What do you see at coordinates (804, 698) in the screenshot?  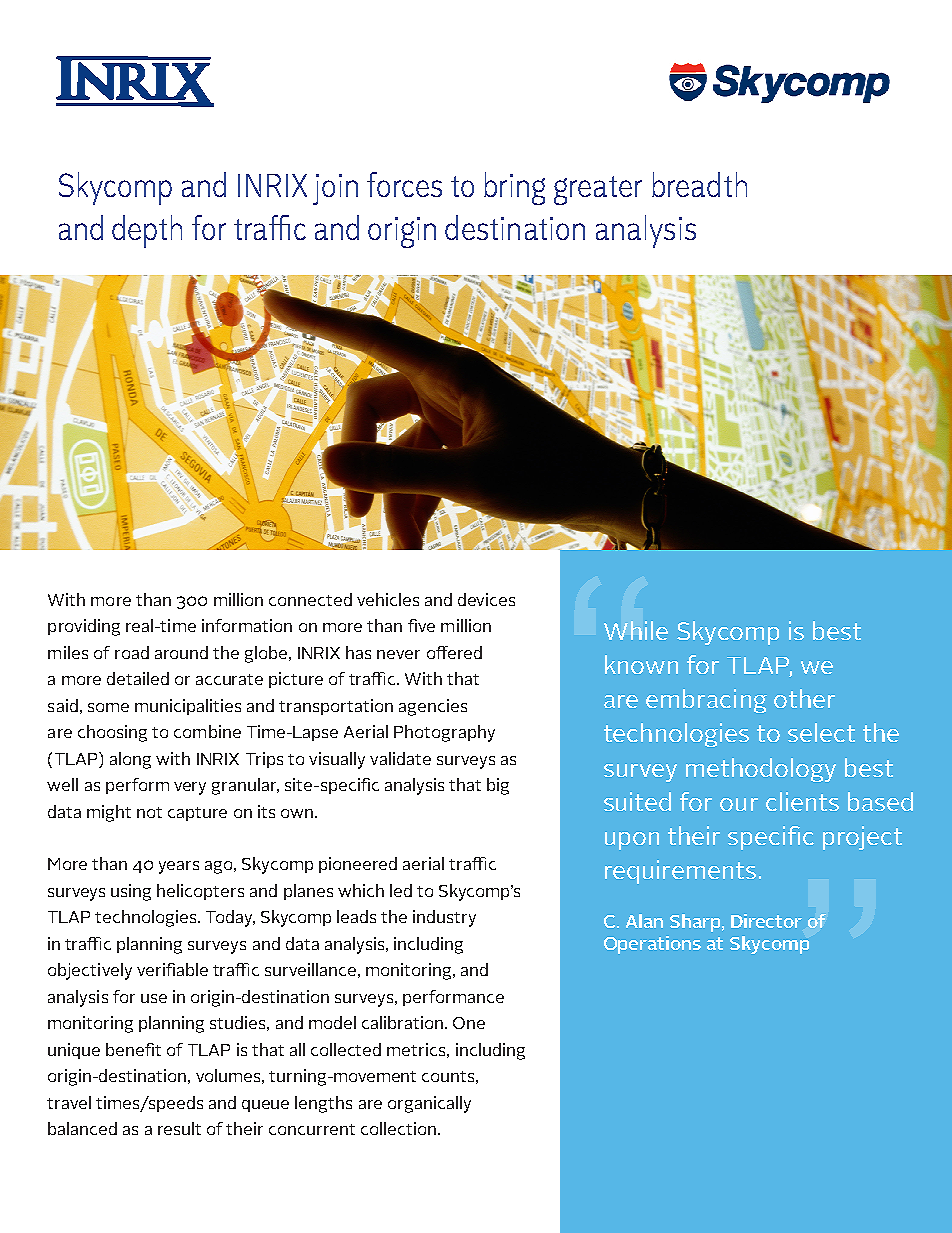 I see `other` at bounding box center [804, 698].
